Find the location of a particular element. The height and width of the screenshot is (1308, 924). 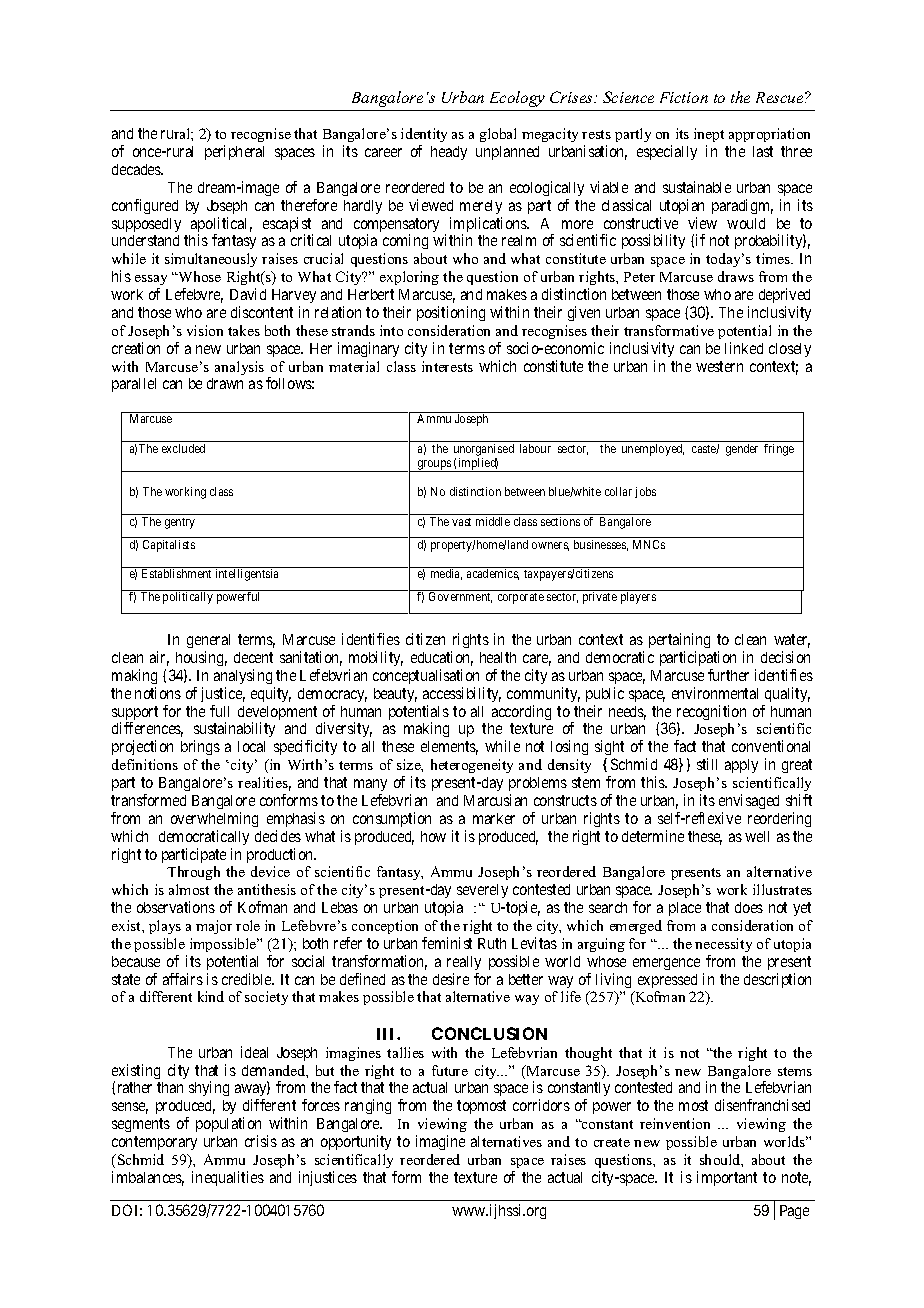

affairs is located at coordinates (183, 979).
